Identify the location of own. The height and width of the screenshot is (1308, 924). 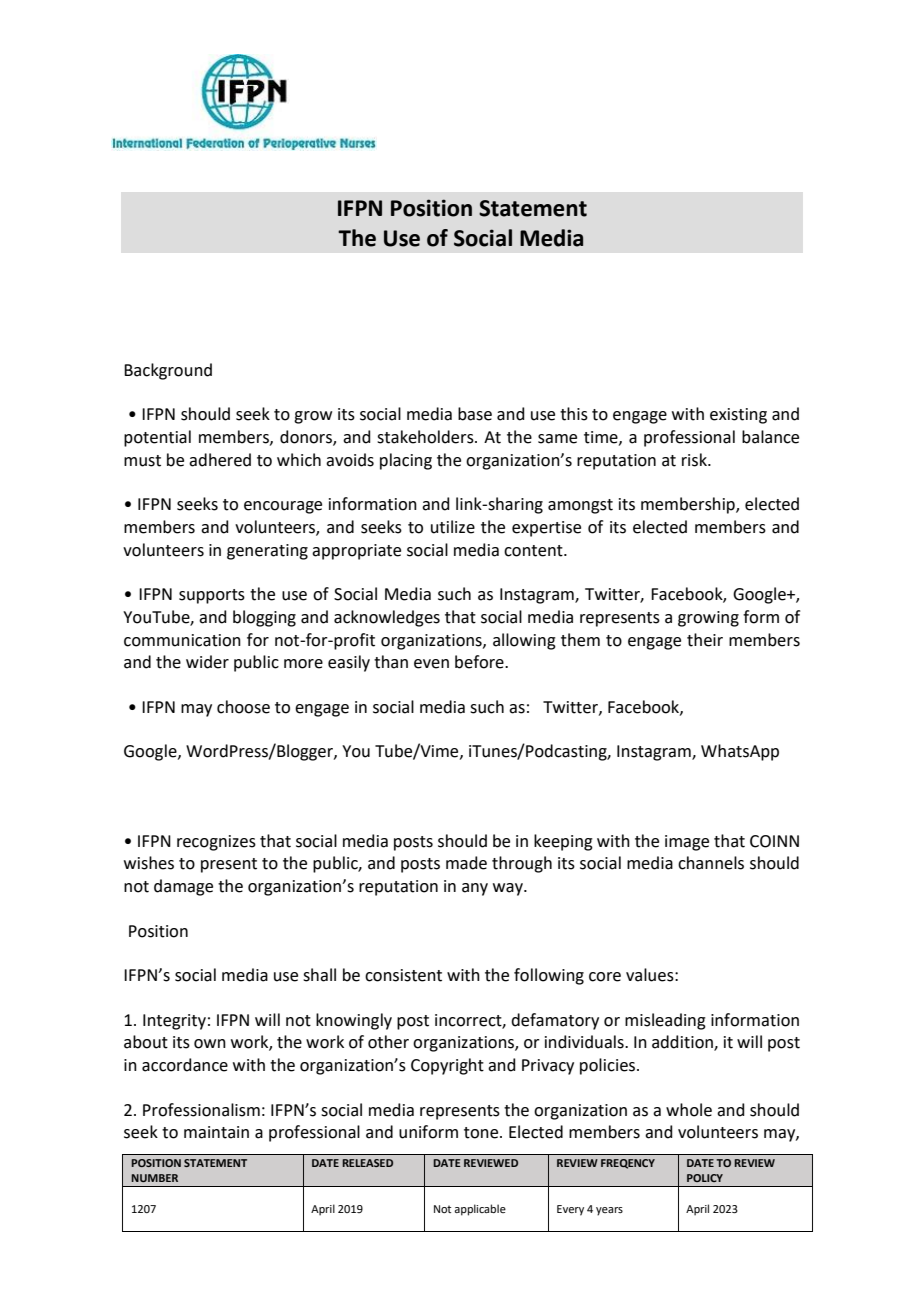
(210, 1044).
